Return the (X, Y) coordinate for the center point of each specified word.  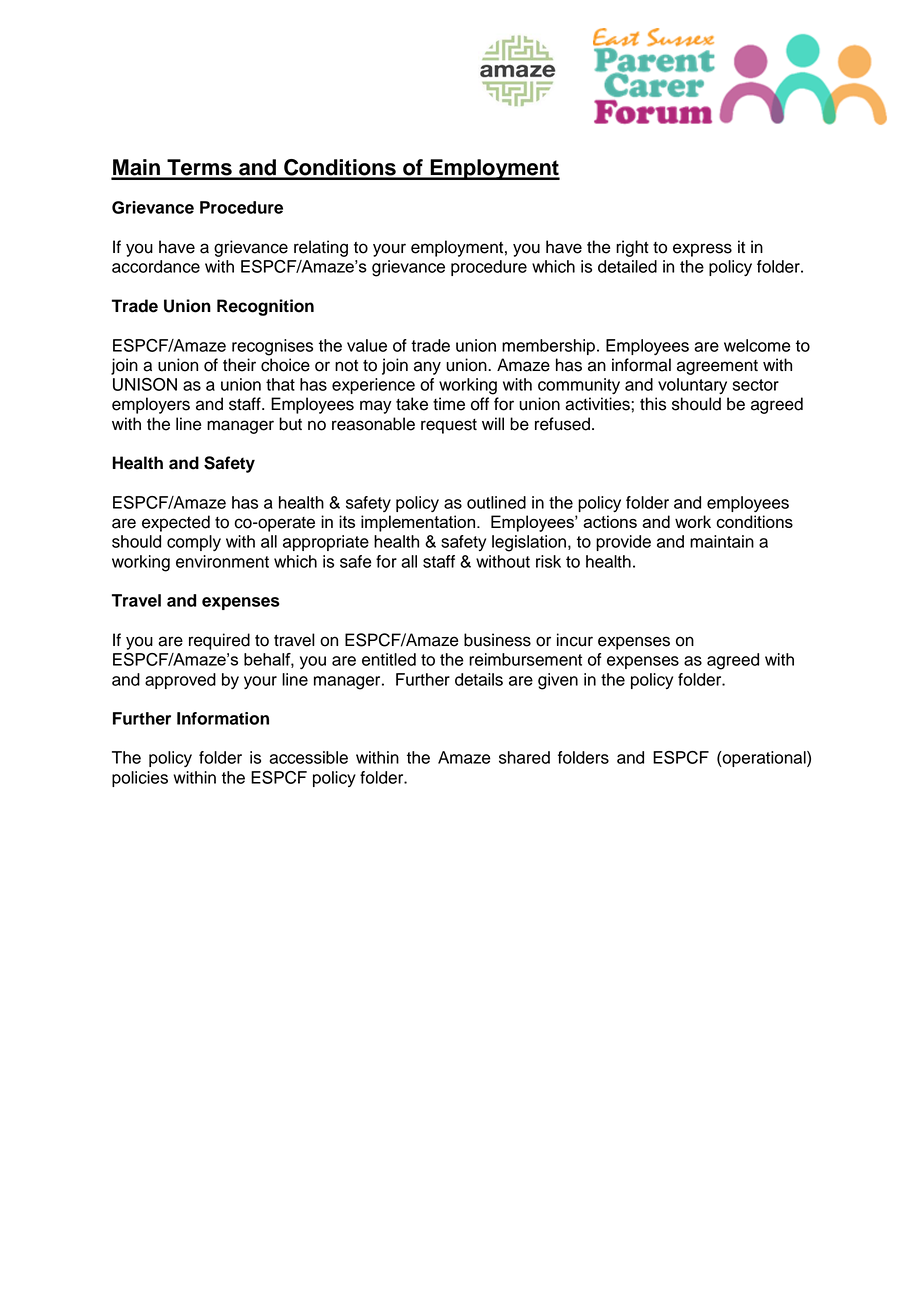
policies (140, 779)
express (702, 250)
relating (321, 248)
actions (610, 521)
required (219, 641)
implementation (418, 523)
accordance (156, 266)
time (449, 404)
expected (176, 523)
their (239, 365)
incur (575, 640)
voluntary (692, 386)
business (497, 640)
